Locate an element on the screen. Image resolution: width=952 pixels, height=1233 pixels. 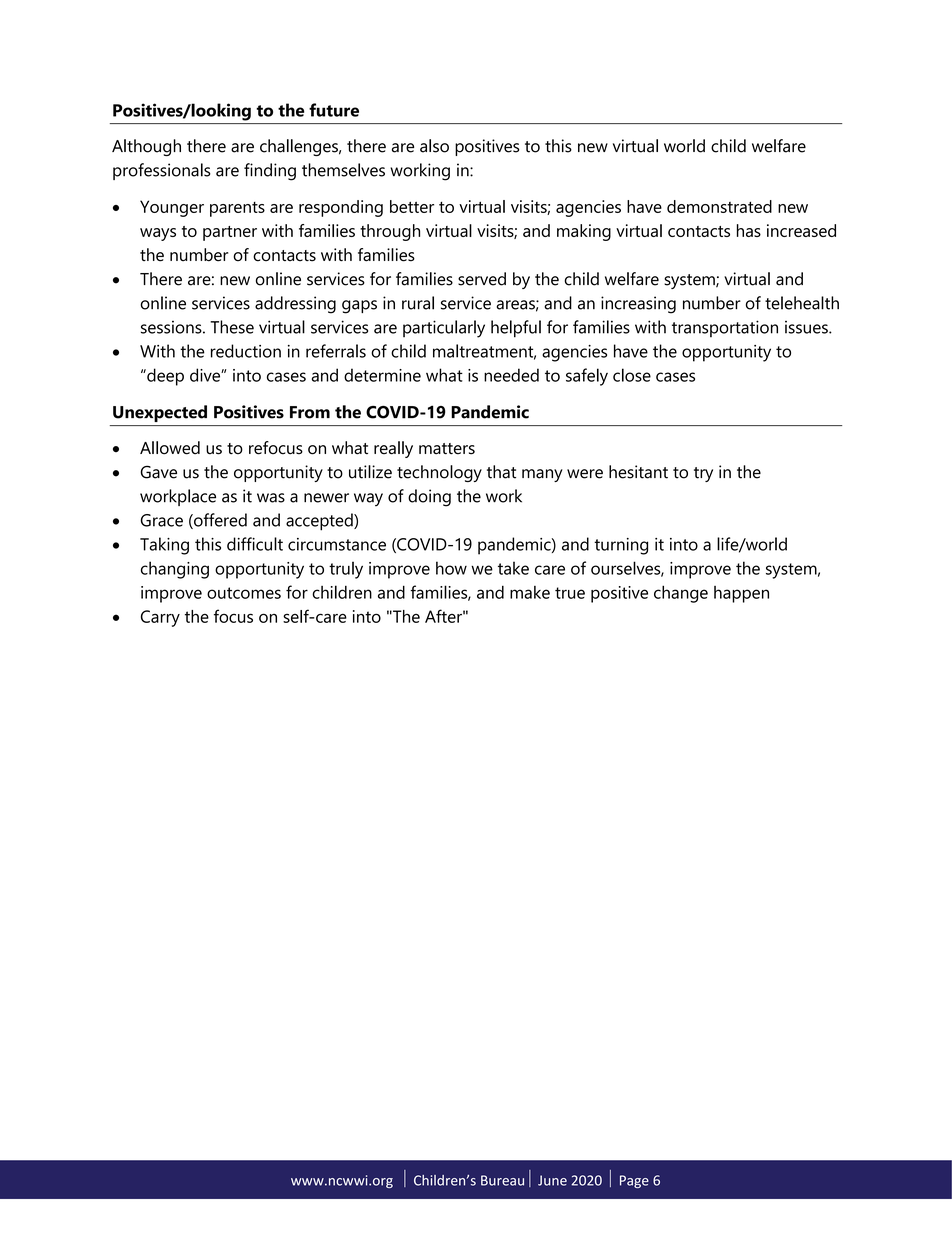
finding is located at coordinates (270, 172).
